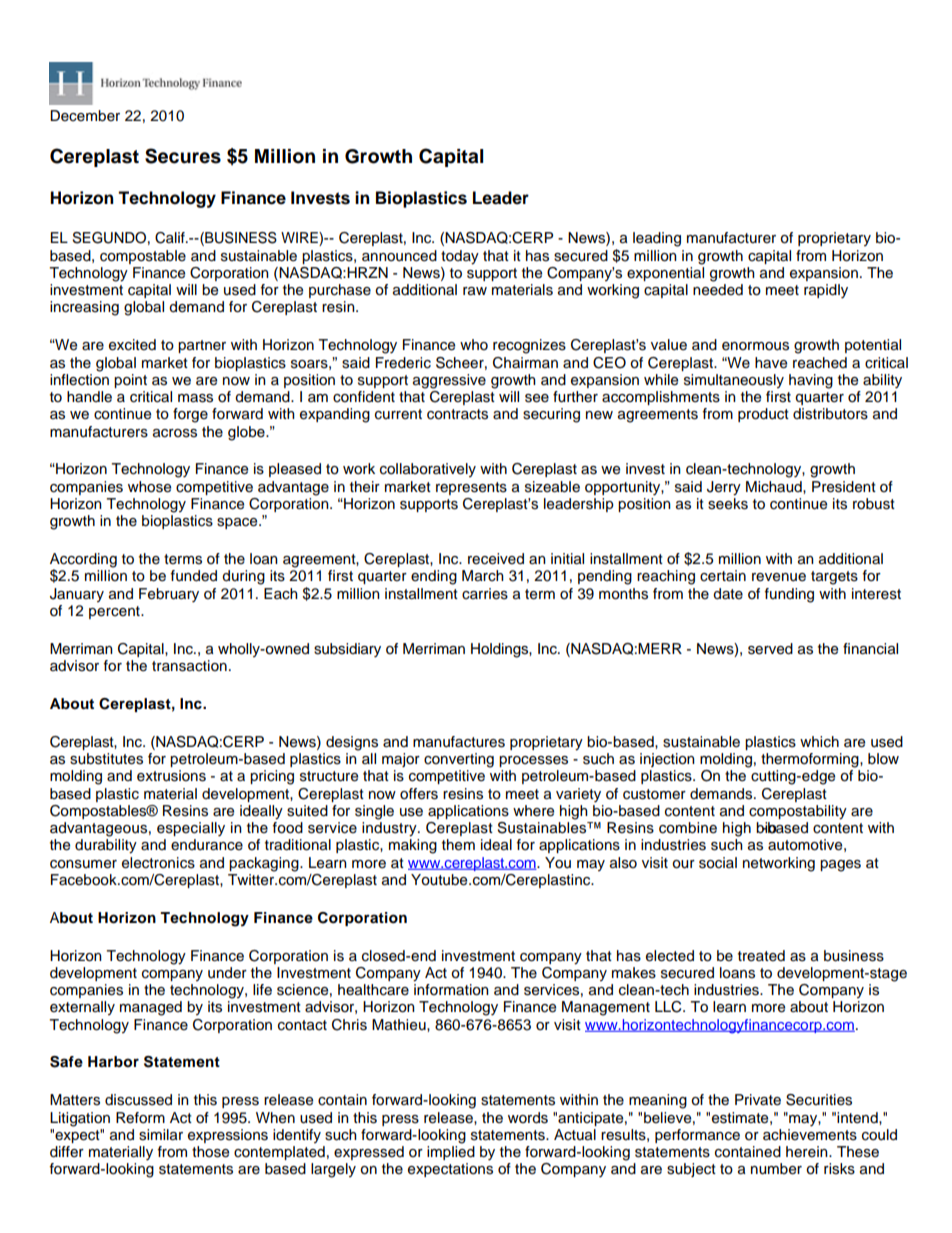 Image resolution: width=952 pixels, height=1233 pixels. What do you see at coordinates (460, 257) in the screenshot?
I see `today` at bounding box center [460, 257].
